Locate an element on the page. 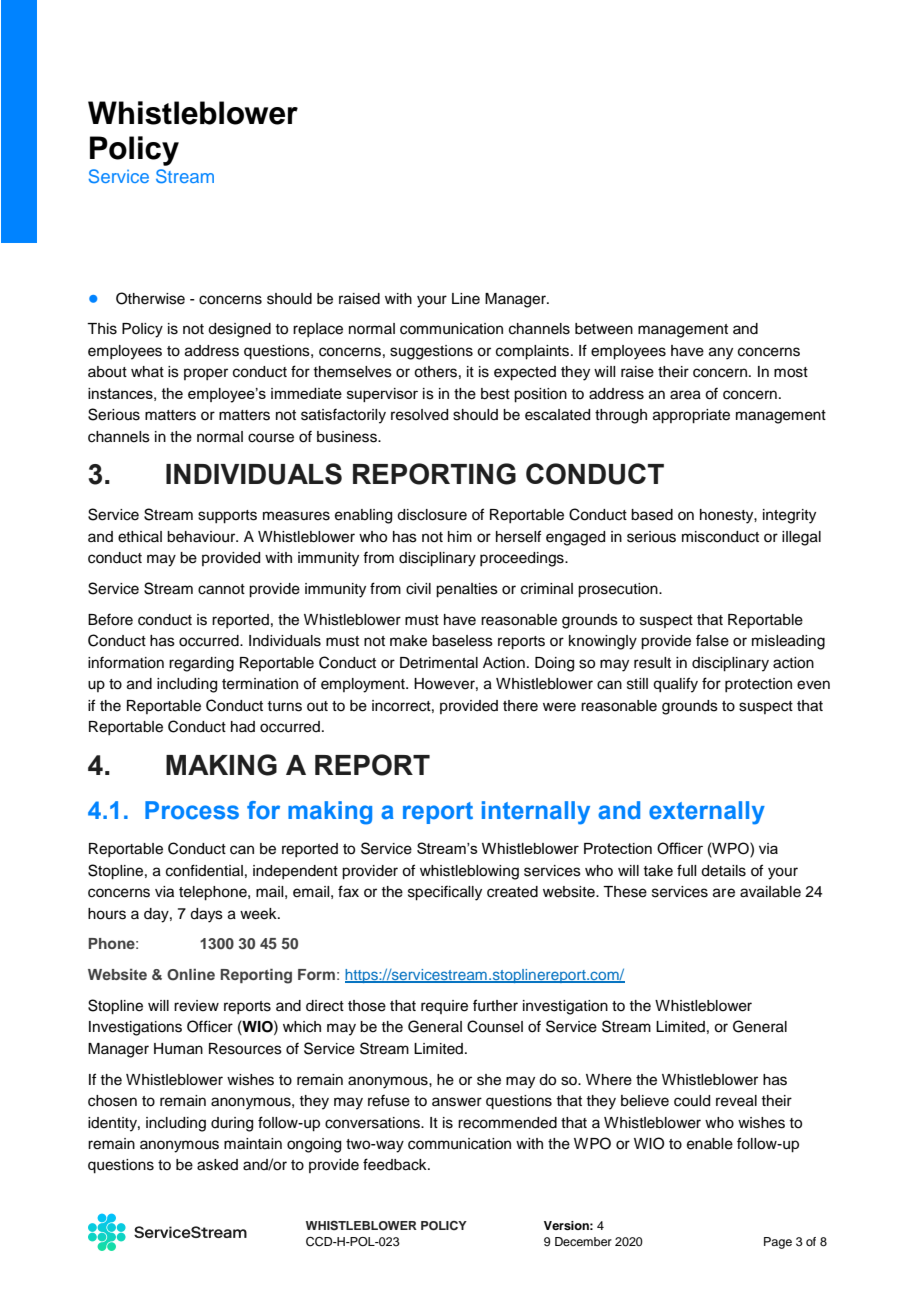  cannot is located at coordinates (221, 589).
